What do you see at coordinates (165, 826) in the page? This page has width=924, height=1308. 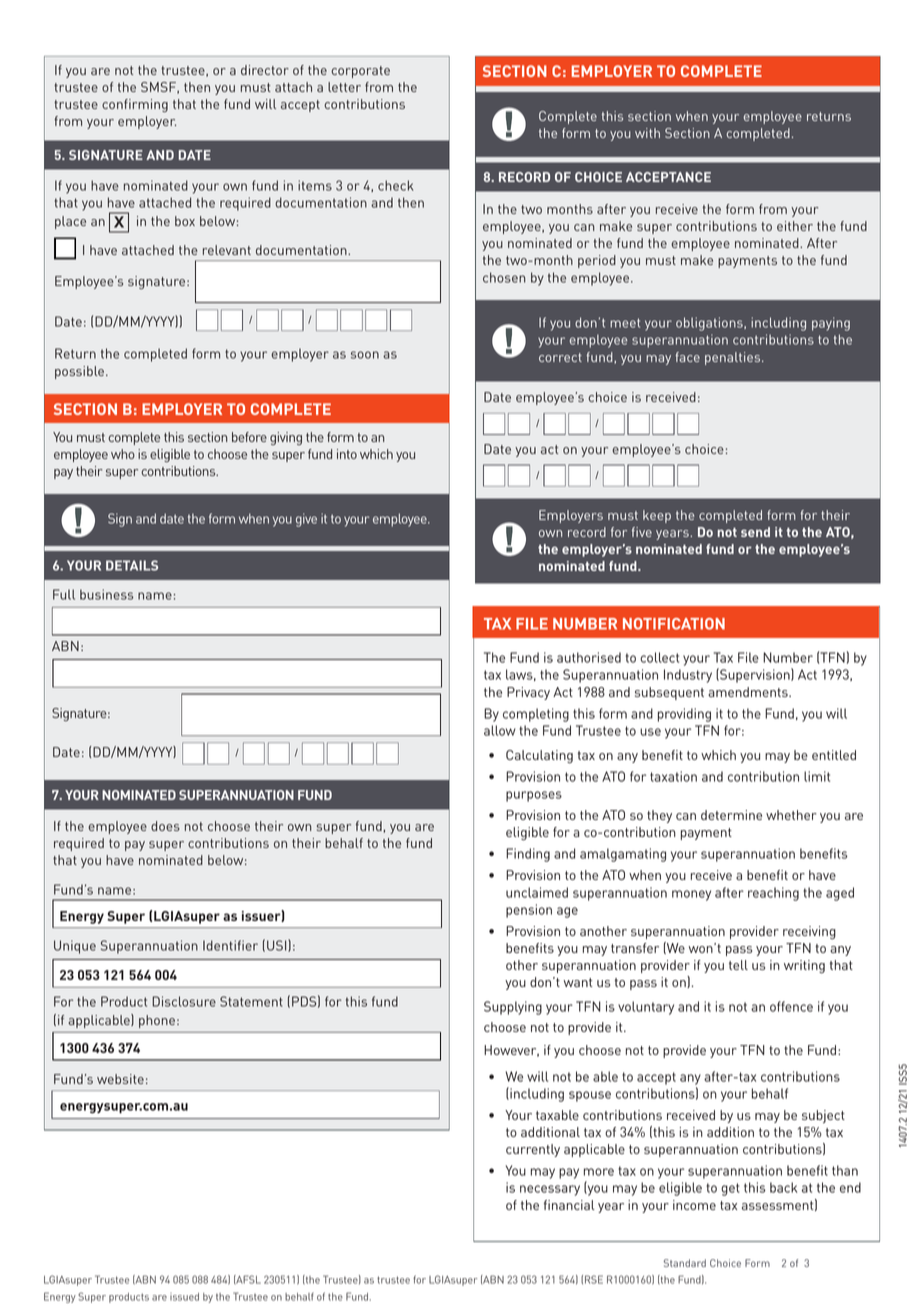 I see `does` at bounding box center [165, 826].
